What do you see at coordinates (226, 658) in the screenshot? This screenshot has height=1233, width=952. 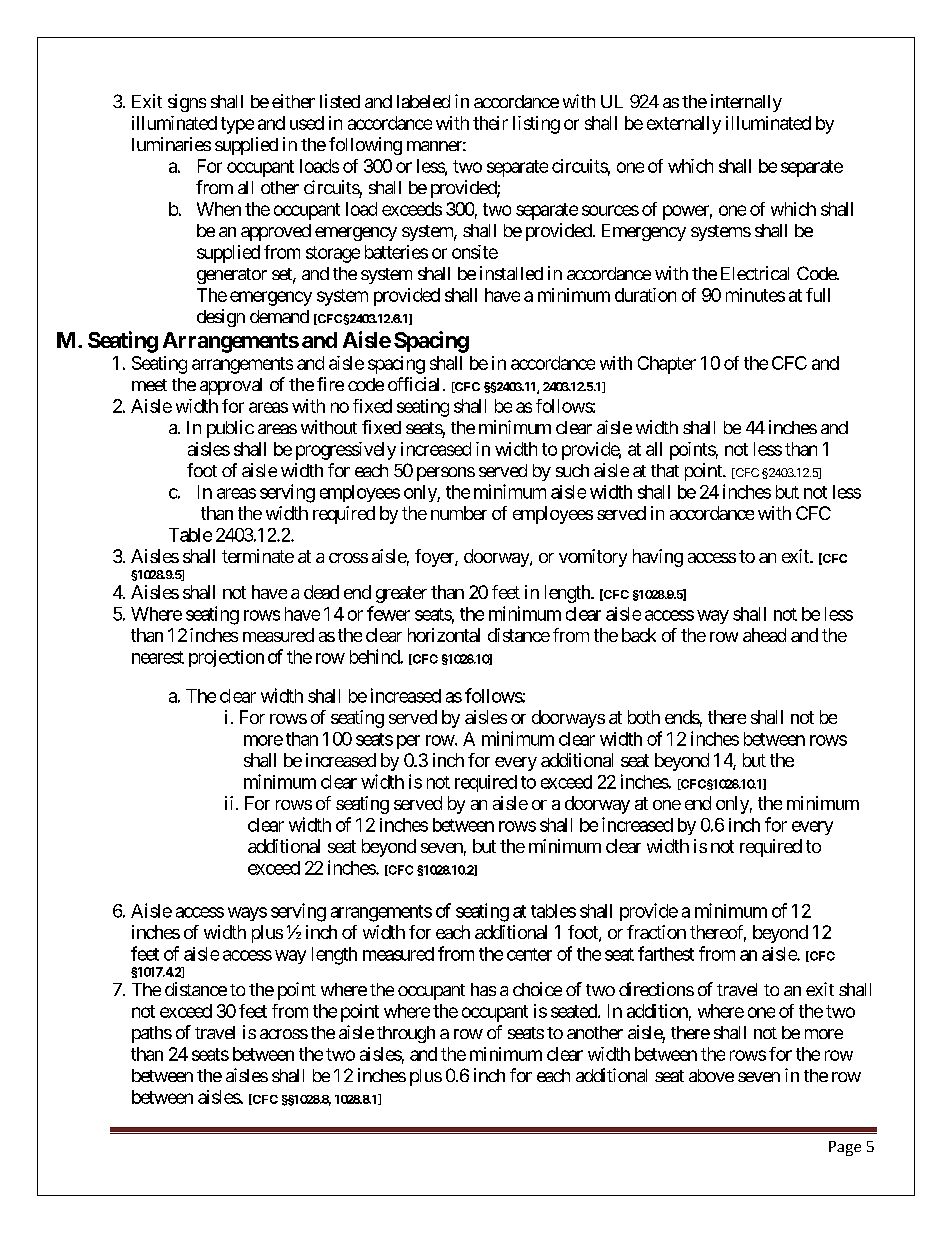 I see `projection` at bounding box center [226, 658].
